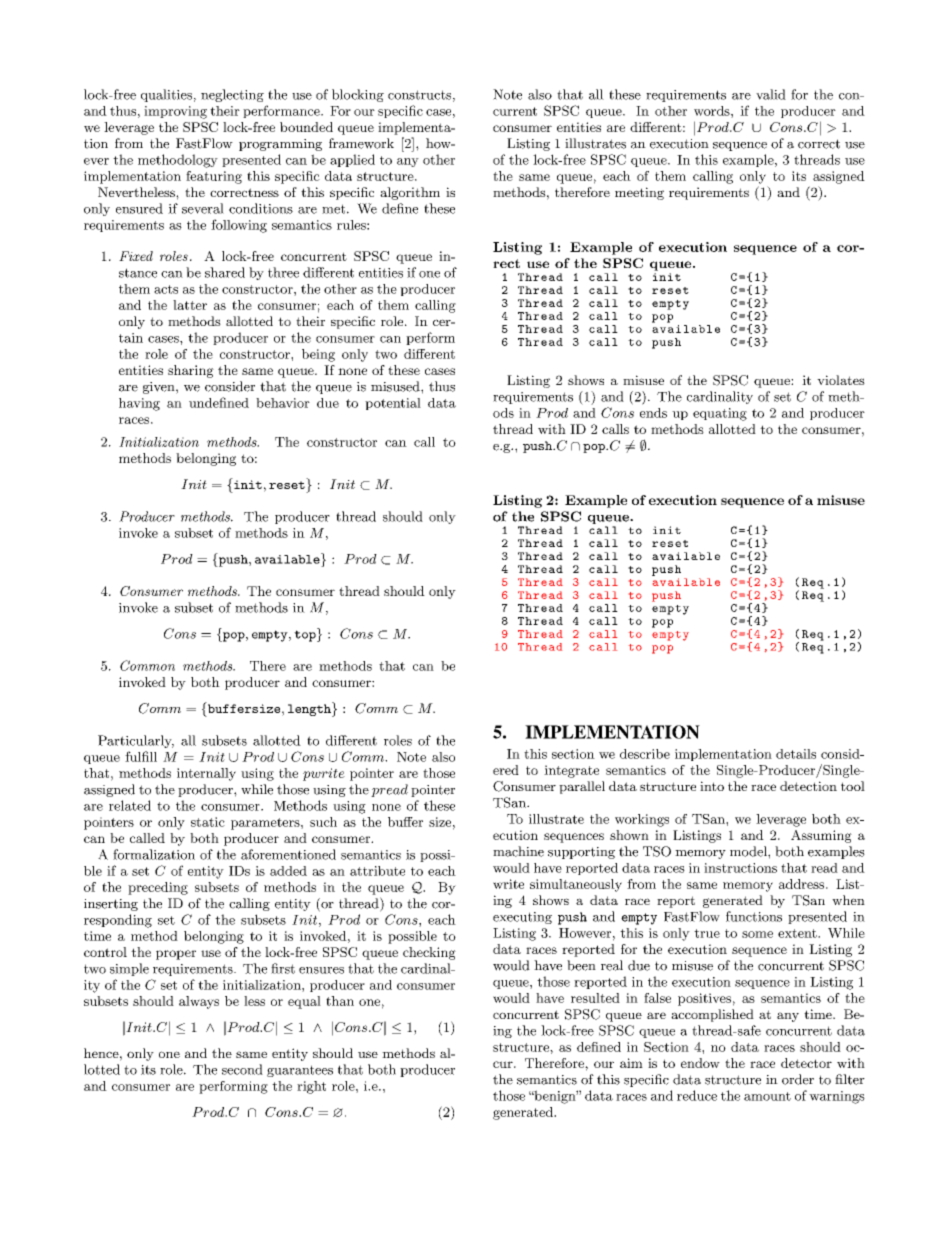 Image resolution: width=952 pixels, height=1233 pixels. Describe the element at coordinates (796, 754) in the screenshot. I see `details` at that location.
